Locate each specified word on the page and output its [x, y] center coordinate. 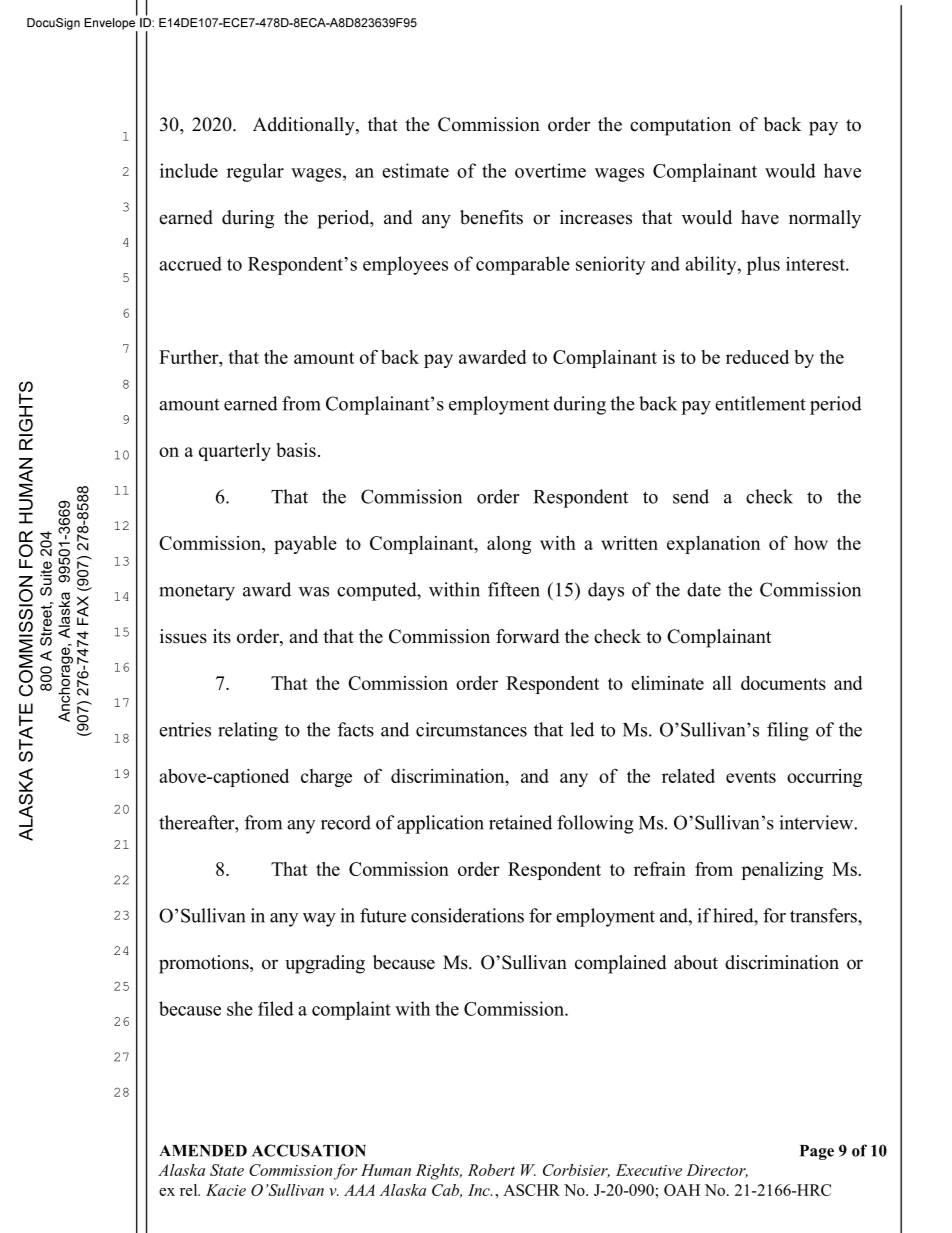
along [509, 545]
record [346, 822]
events [751, 777]
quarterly [235, 452]
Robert [491, 1170]
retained [520, 822]
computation [680, 126]
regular [255, 172]
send [691, 496]
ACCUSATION [309, 1150]
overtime [550, 170]
